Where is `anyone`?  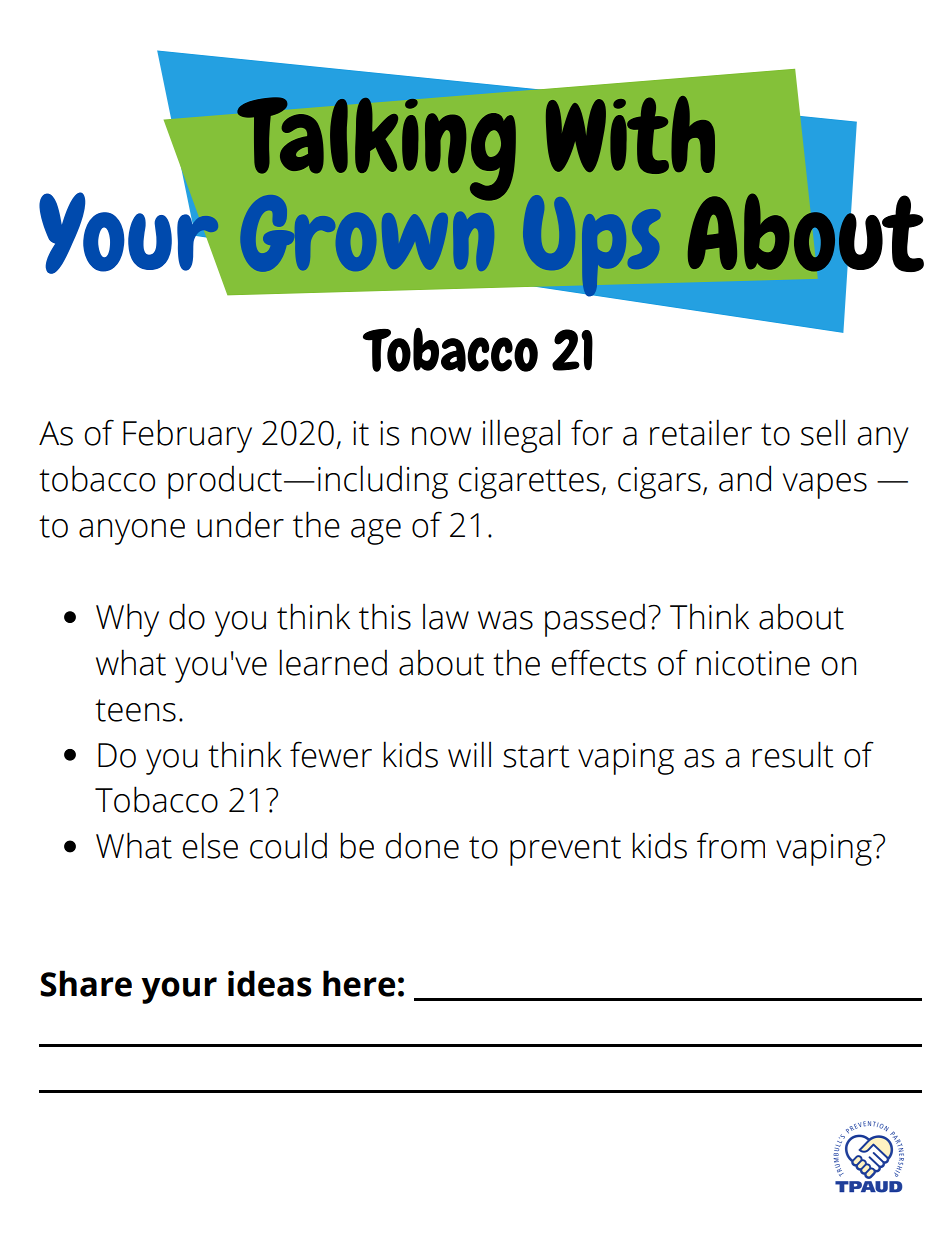 anyone is located at coordinates (132, 532).
